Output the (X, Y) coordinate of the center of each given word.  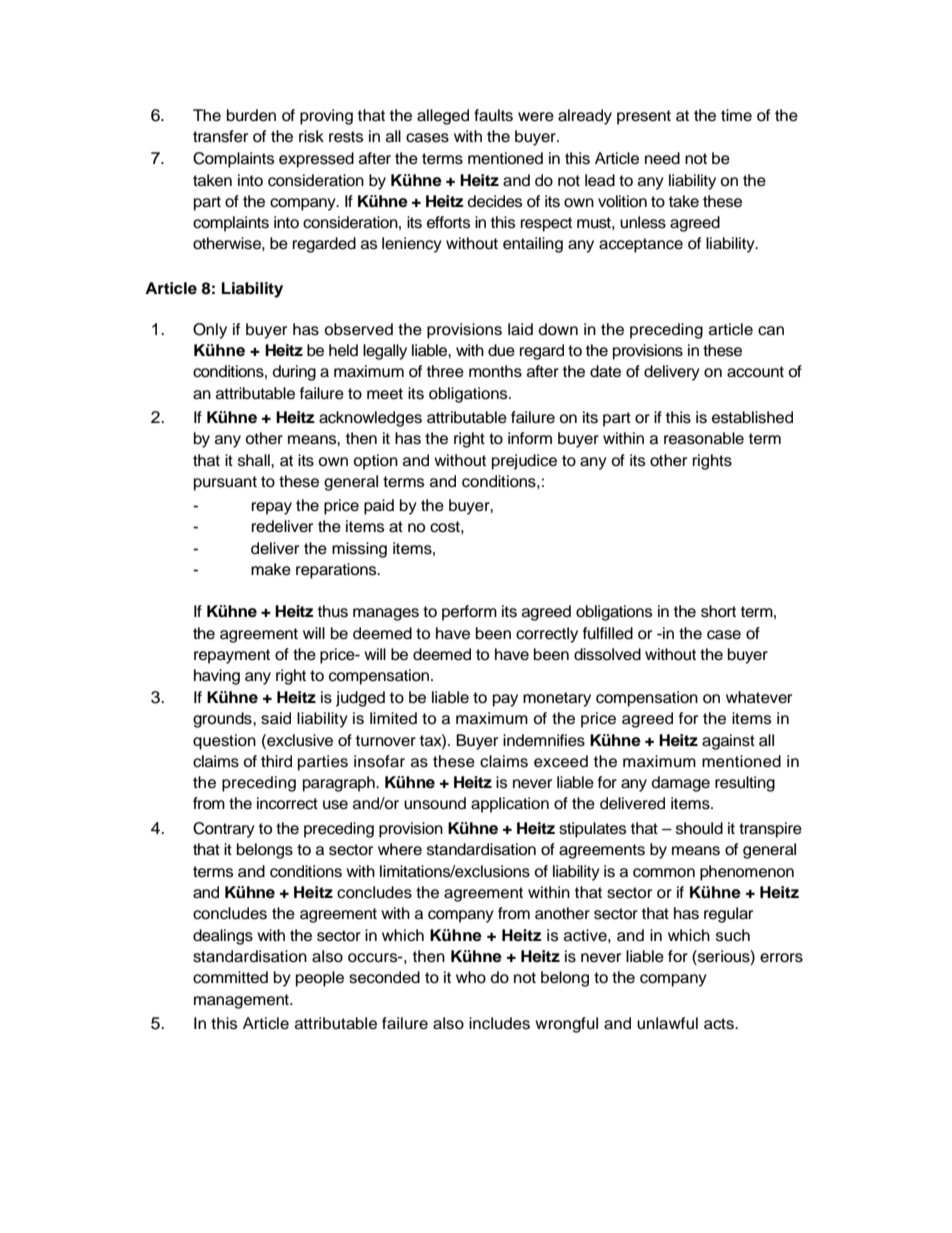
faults (493, 115)
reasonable (704, 438)
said (276, 718)
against (728, 742)
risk (311, 136)
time (736, 115)
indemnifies (544, 740)
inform (530, 438)
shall (255, 460)
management (242, 1001)
